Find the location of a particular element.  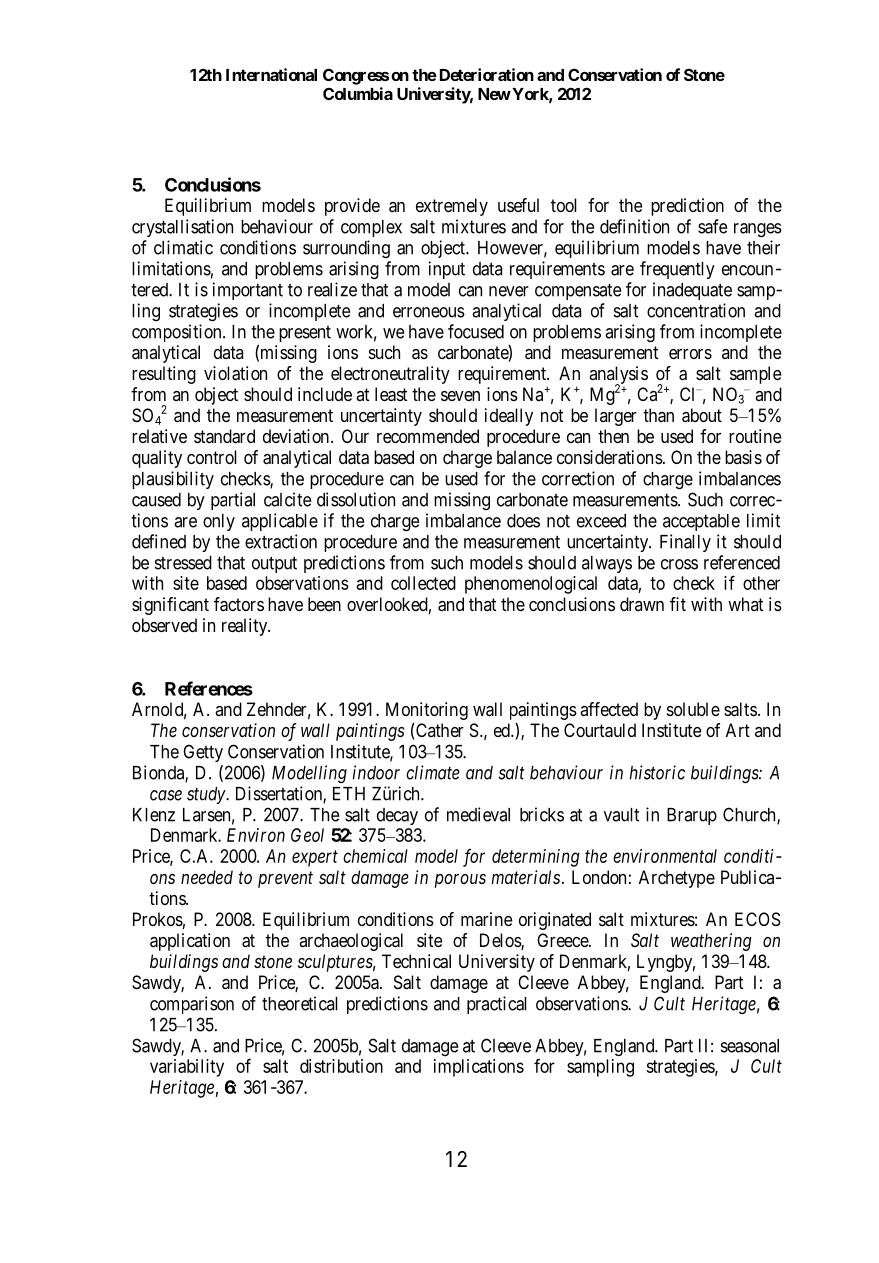

safe is located at coordinates (712, 226).
